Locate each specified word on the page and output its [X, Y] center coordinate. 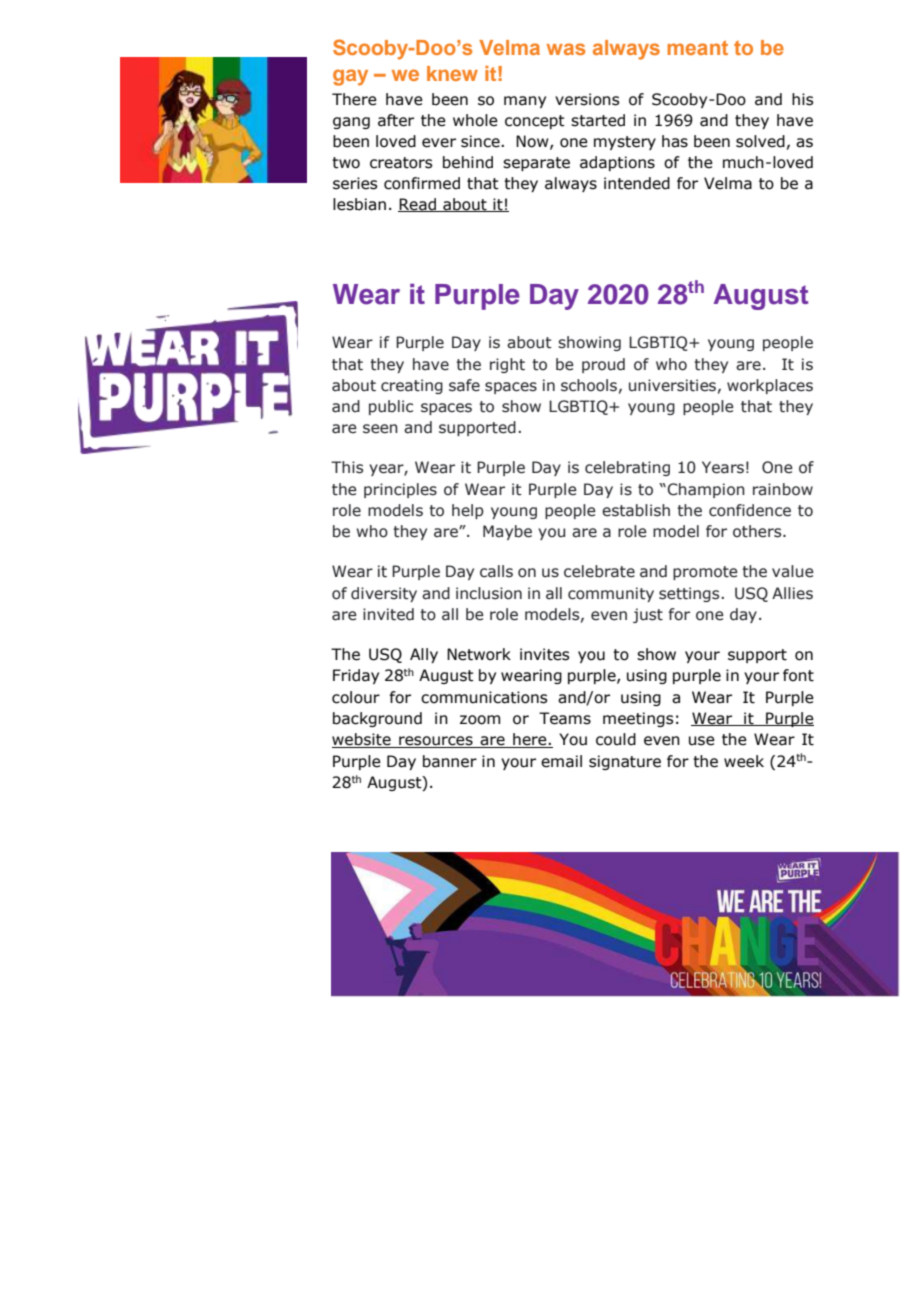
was [565, 49]
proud [603, 365]
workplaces [770, 386]
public [391, 407]
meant [697, 47]
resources [436, 742]
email [561, 761]
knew [452, 73]
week [744, 761]
